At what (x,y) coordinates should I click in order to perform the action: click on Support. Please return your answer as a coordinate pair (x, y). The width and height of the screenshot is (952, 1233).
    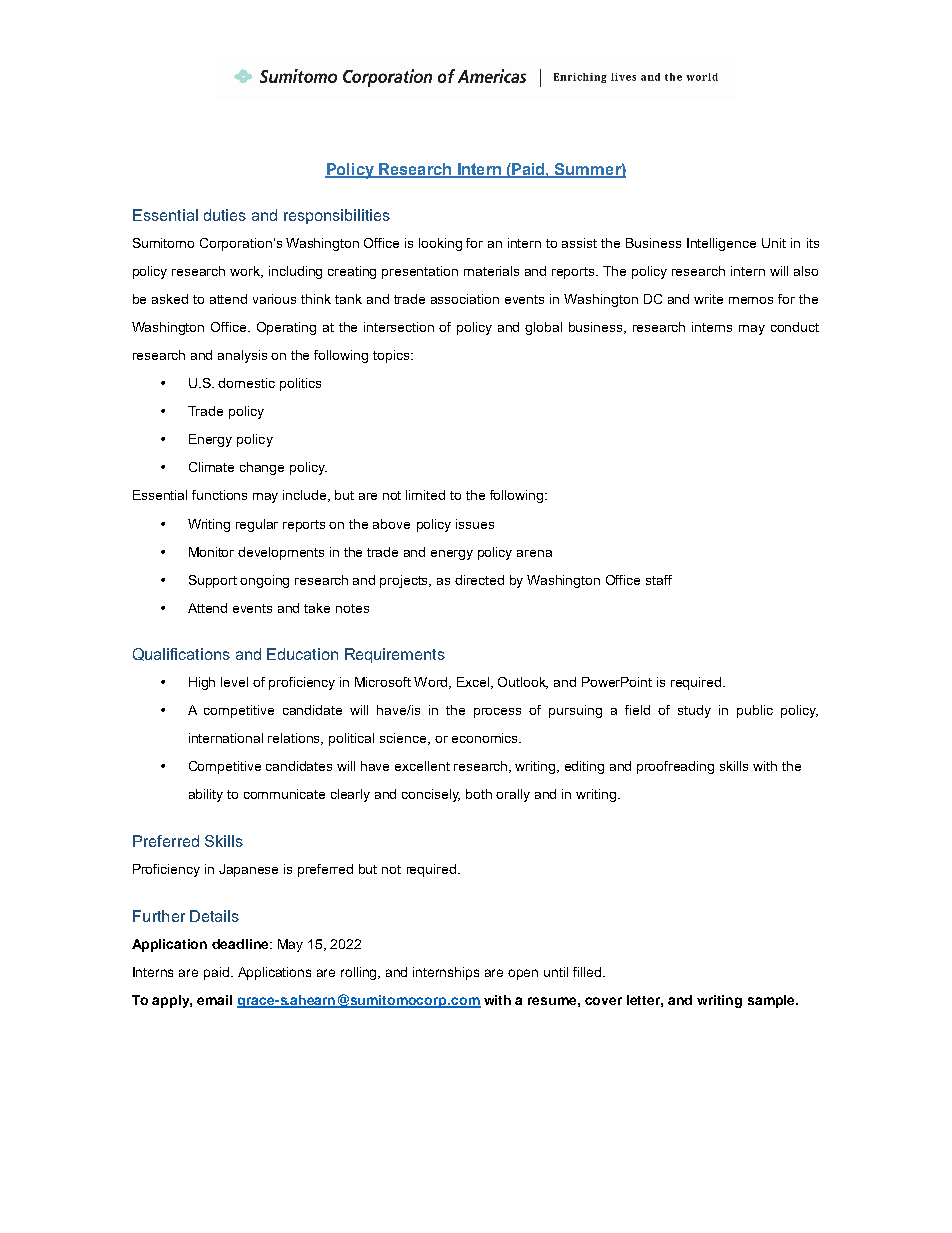
    Looking at the image, I should click on (213, 581).
